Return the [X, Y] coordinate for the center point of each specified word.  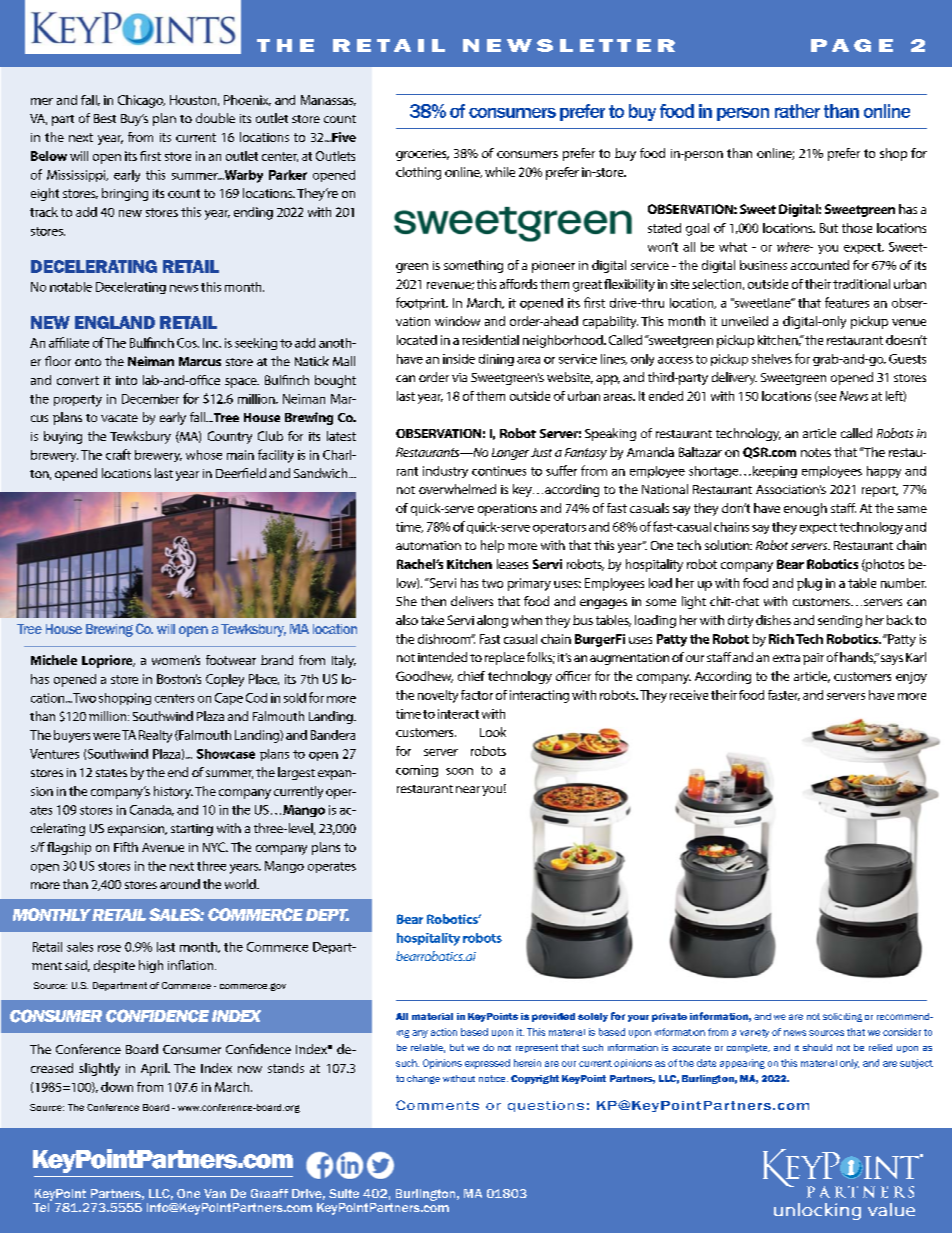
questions [546, 1106]
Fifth [126, 847]
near [468, 789]
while [500, 172]
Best [105, 118]
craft [118, 454]
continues [499, 471]
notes [816, 452]
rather [797, 111]
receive [689, 695]
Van [215, 1193]
